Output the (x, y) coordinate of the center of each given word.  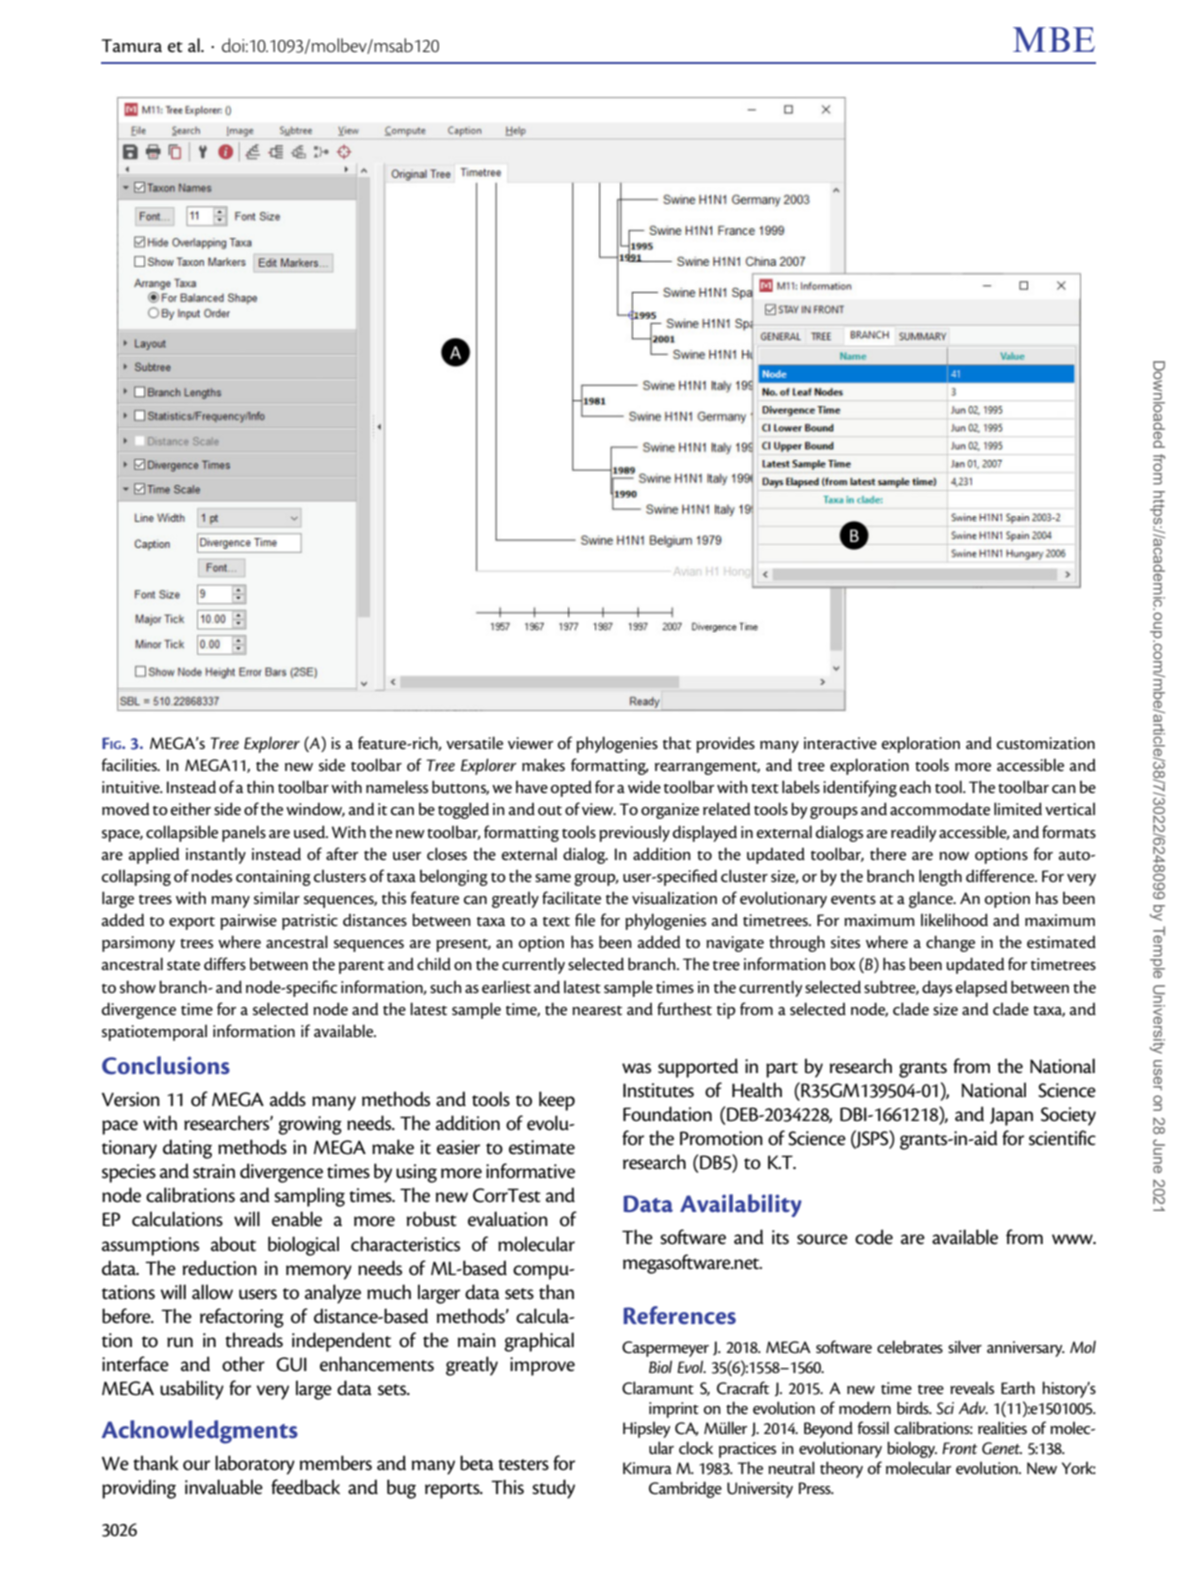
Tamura (131, 45)
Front (959, 1448)
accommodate (940, 809)
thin (260, 786)
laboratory (255, 1465)
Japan (1011, 1116)
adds (288, 1099)
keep (557, 1101)
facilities (130, 764)
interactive (840, 743)
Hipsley (646, 1429)
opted (571, 789)
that (677, 742)
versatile (474, 743)
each (915, 786)
